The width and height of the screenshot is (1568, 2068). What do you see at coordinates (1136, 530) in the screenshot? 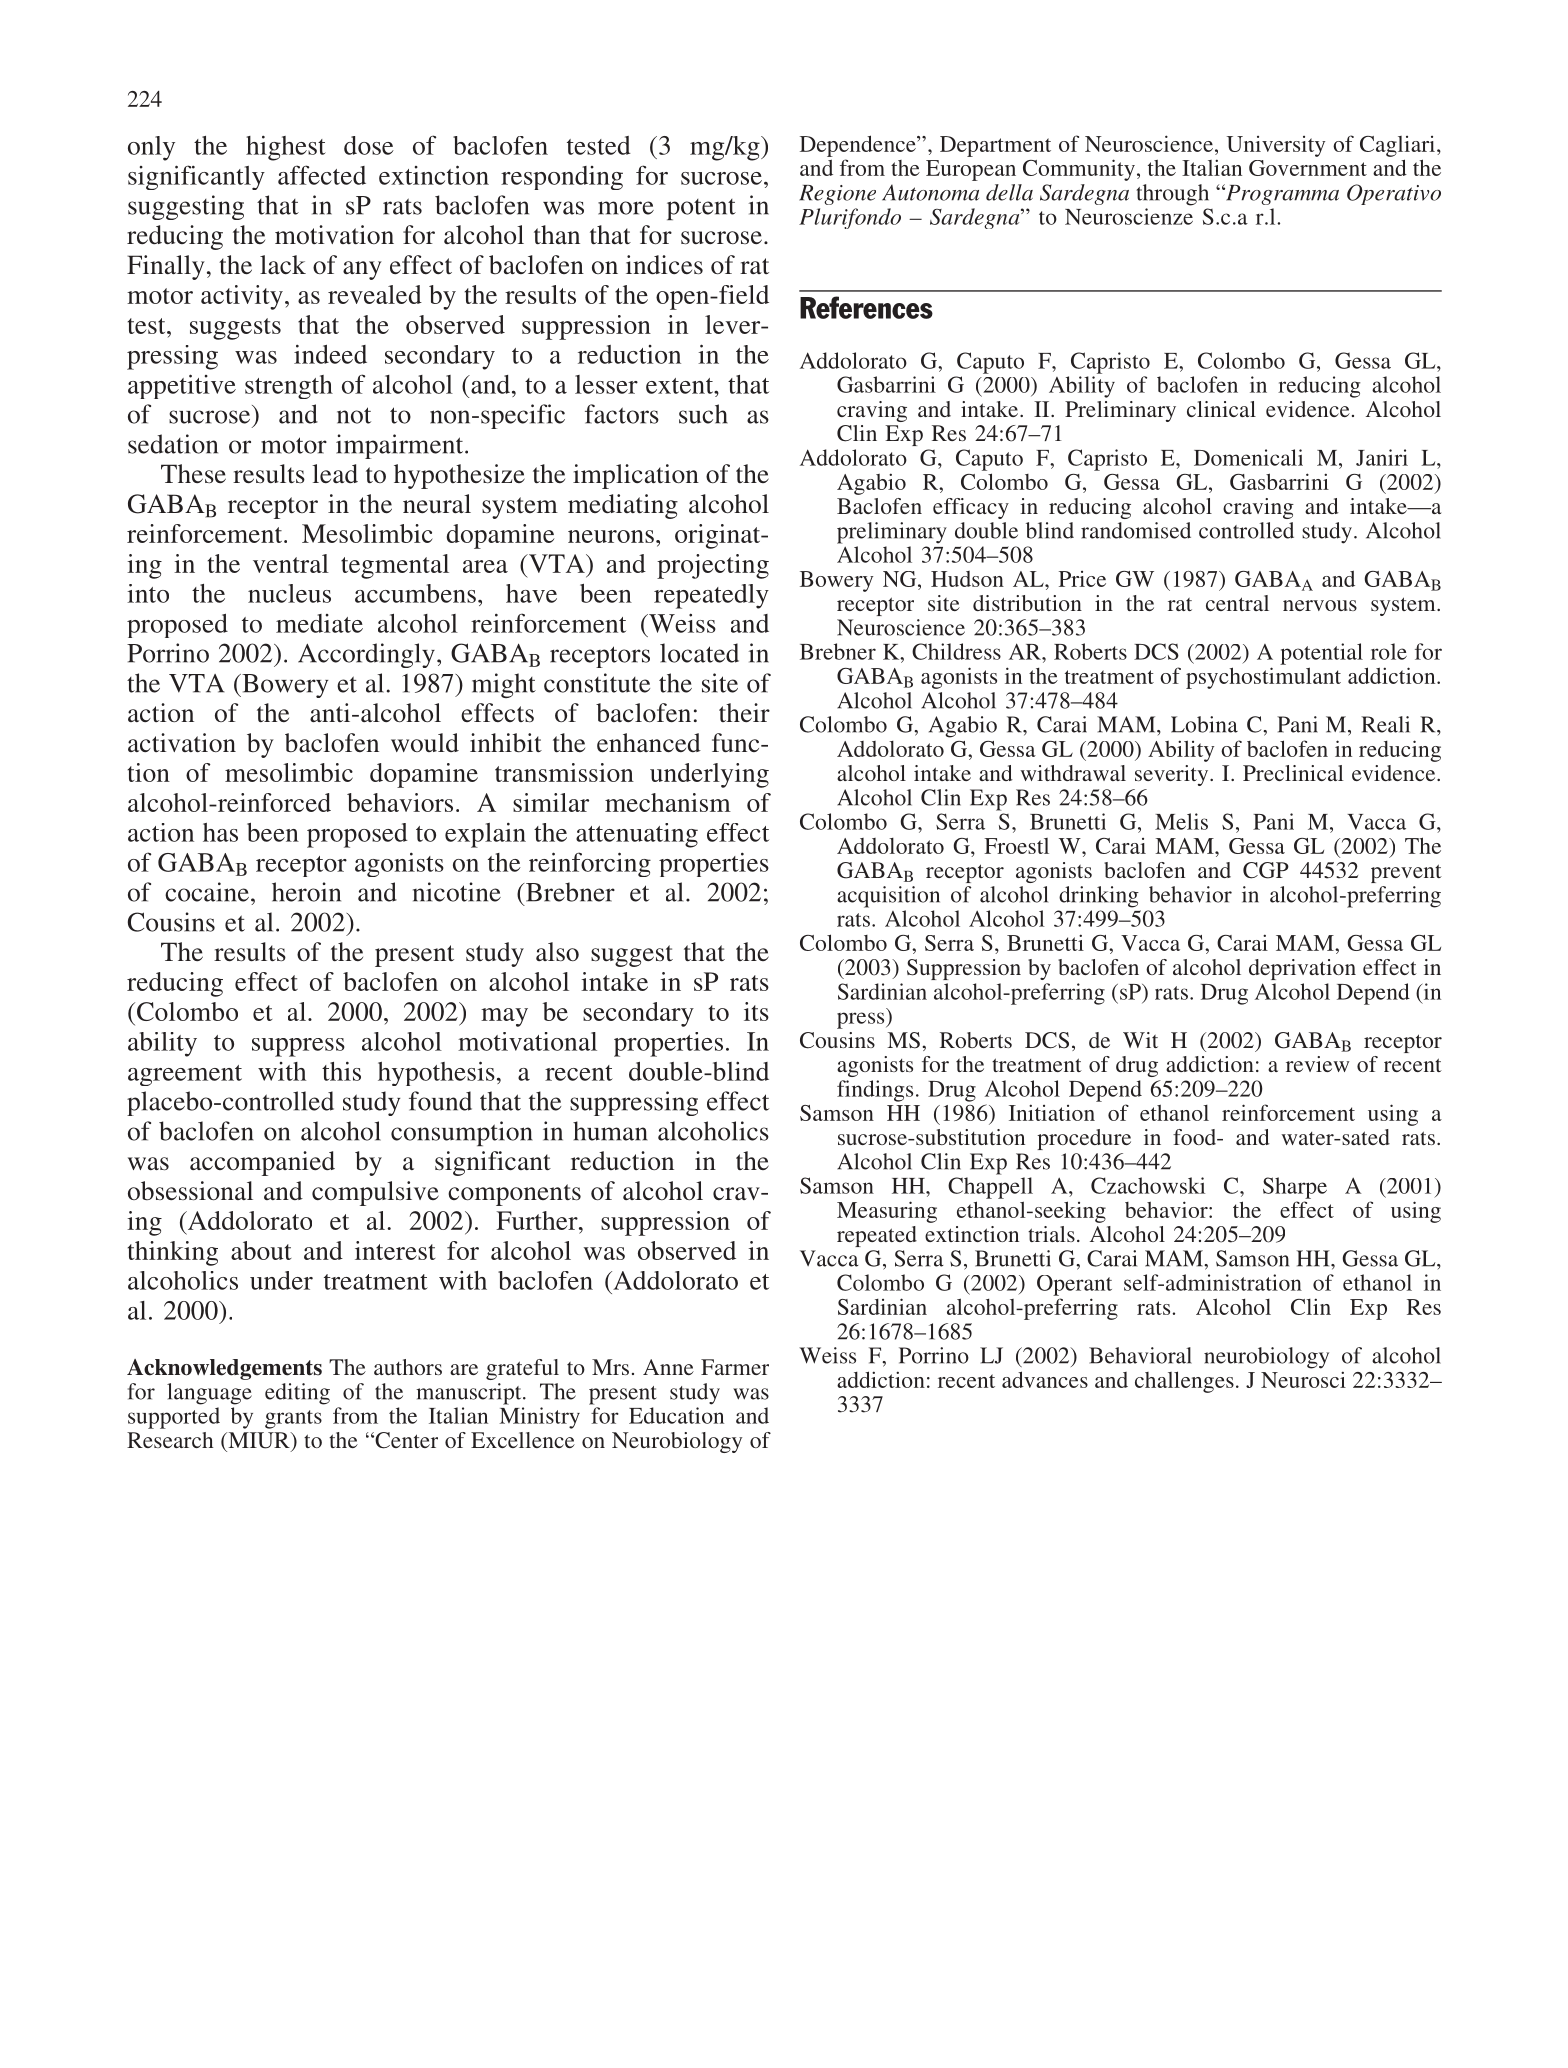
I see `randomised` at bounding box center [1136, 530].
